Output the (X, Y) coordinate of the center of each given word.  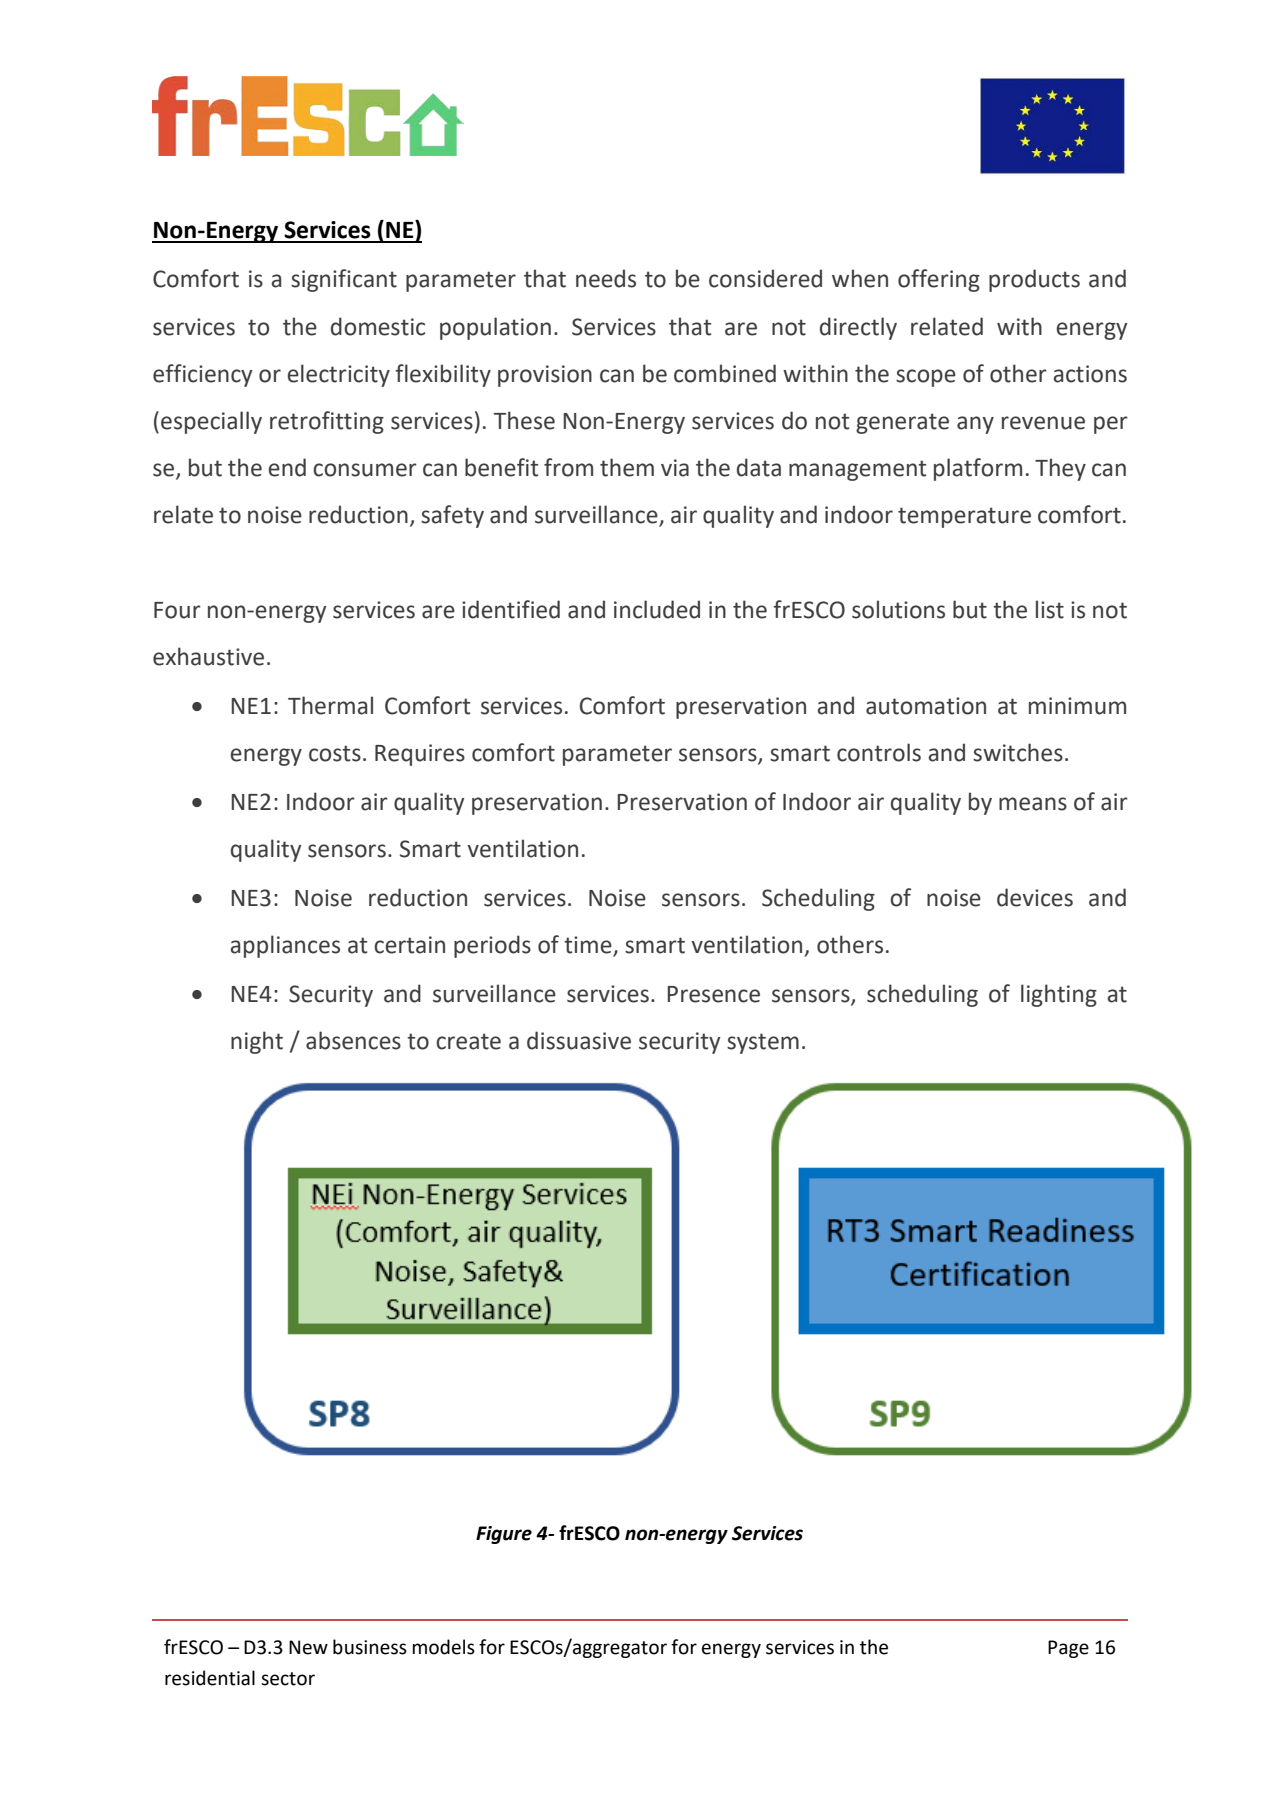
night (257, 1042)
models (443, 1647)
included (657, 609)
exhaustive (208, 656)
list (1050, 609)
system (763, 1043)
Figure (504, 1535)
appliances (285, 946)
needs (606, 278)
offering (939, 280)
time (589, 946)
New (308, 1647)
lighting (1059, 995)
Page (1068, 1649)
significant (344, 280)
